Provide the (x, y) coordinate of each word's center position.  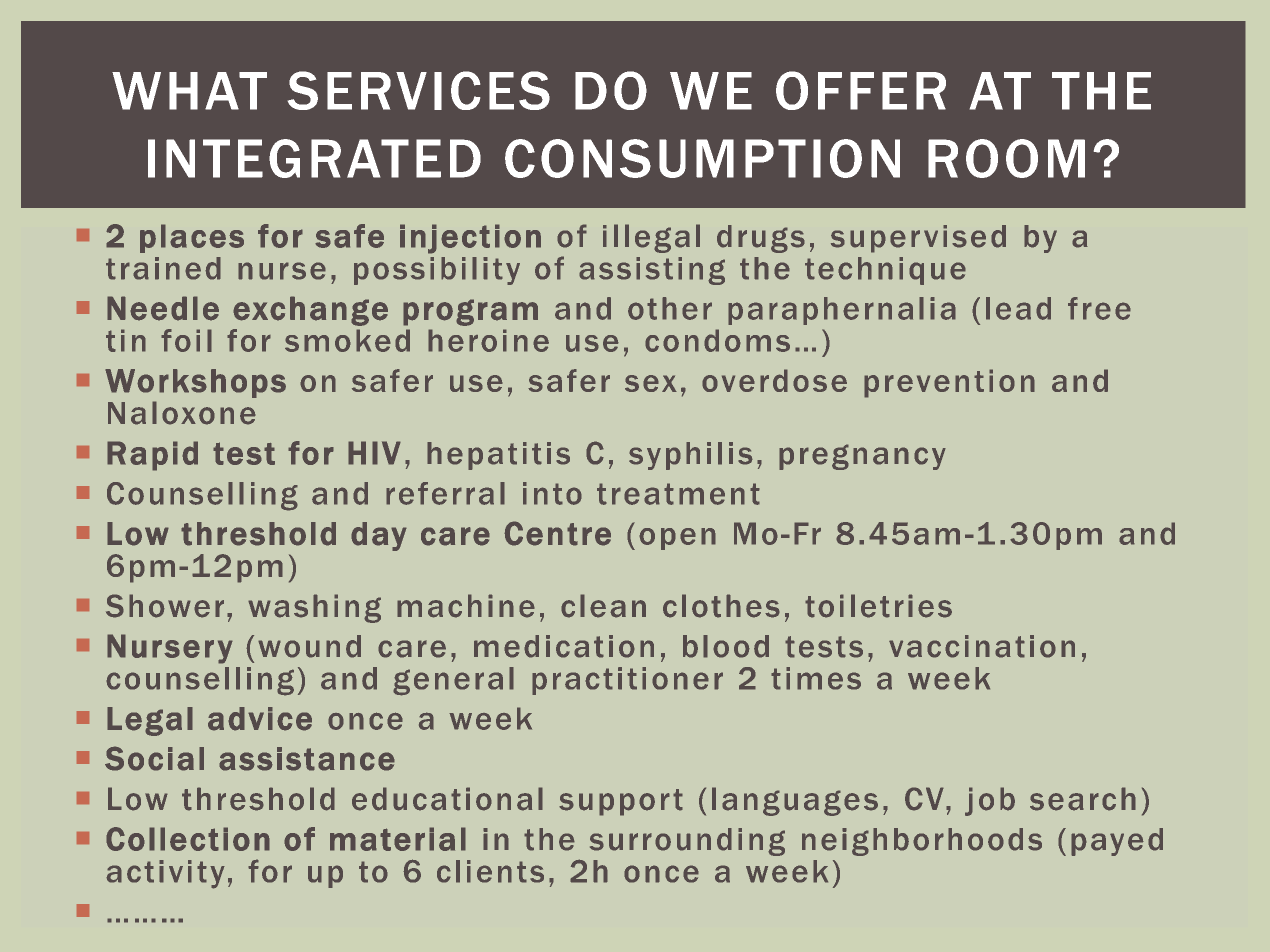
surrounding (687, 842)
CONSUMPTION (702, 158)
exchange (310, 311)
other (670, 308)
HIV (374, 453)
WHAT (189, 91)
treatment (678, 494)
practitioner (627, 681)
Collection (188, 839)
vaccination (982, 646)
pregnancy (862, 457)
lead (1018, 308)
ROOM (1006, 158)
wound (309, 646)
